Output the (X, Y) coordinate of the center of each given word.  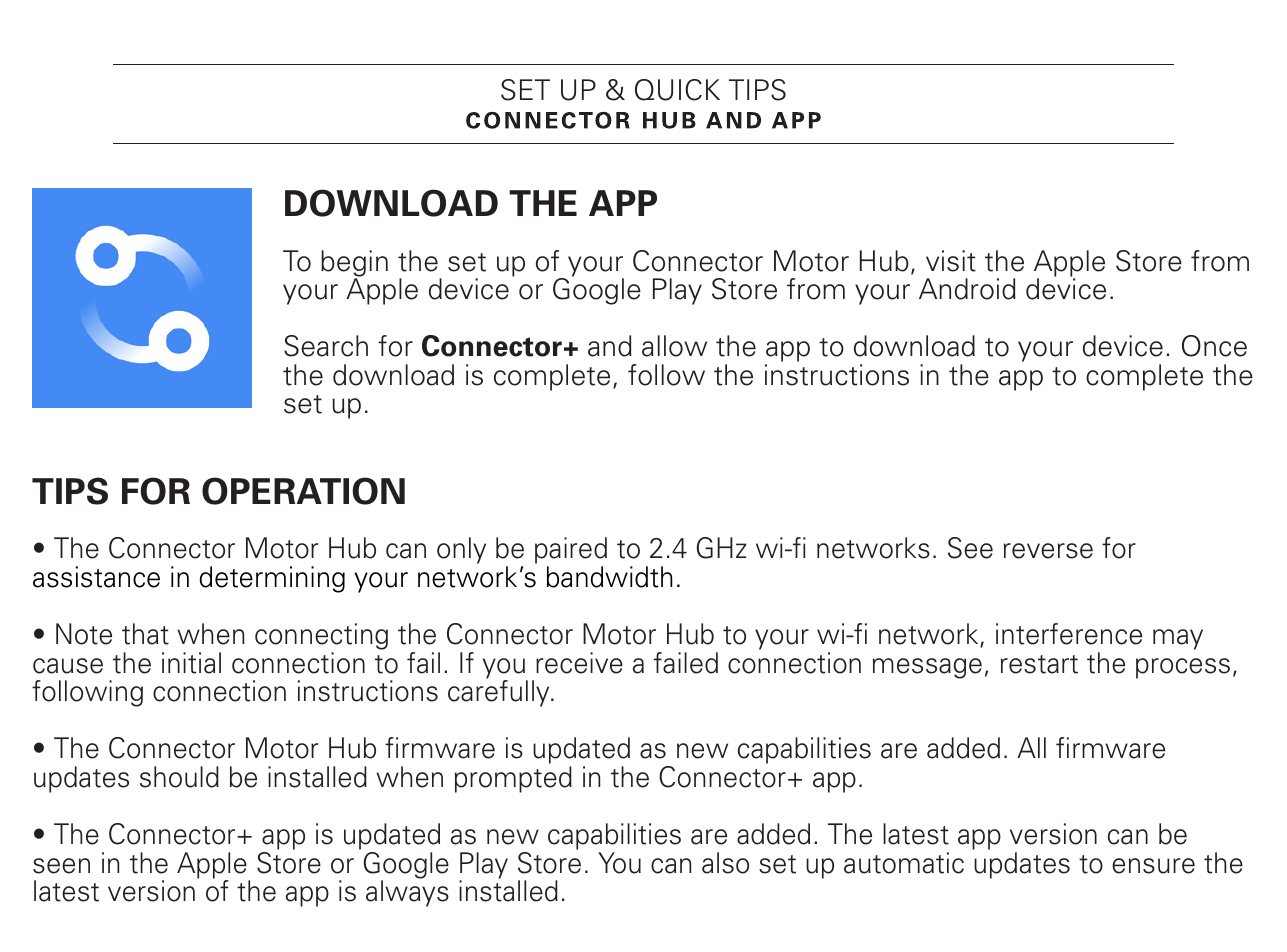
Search (326, 346)
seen (61, 866)
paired (571, 552)
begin (354, 264)
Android (967, 289)
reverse (1048, 551)
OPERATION (303, 491)
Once (1214, 346)
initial (191, 663)
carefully (500, 692)
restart (1039, 664)
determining (272, 579)
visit (951, 261)
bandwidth (610, 577)
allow (674, 346)
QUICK (677, 90)
